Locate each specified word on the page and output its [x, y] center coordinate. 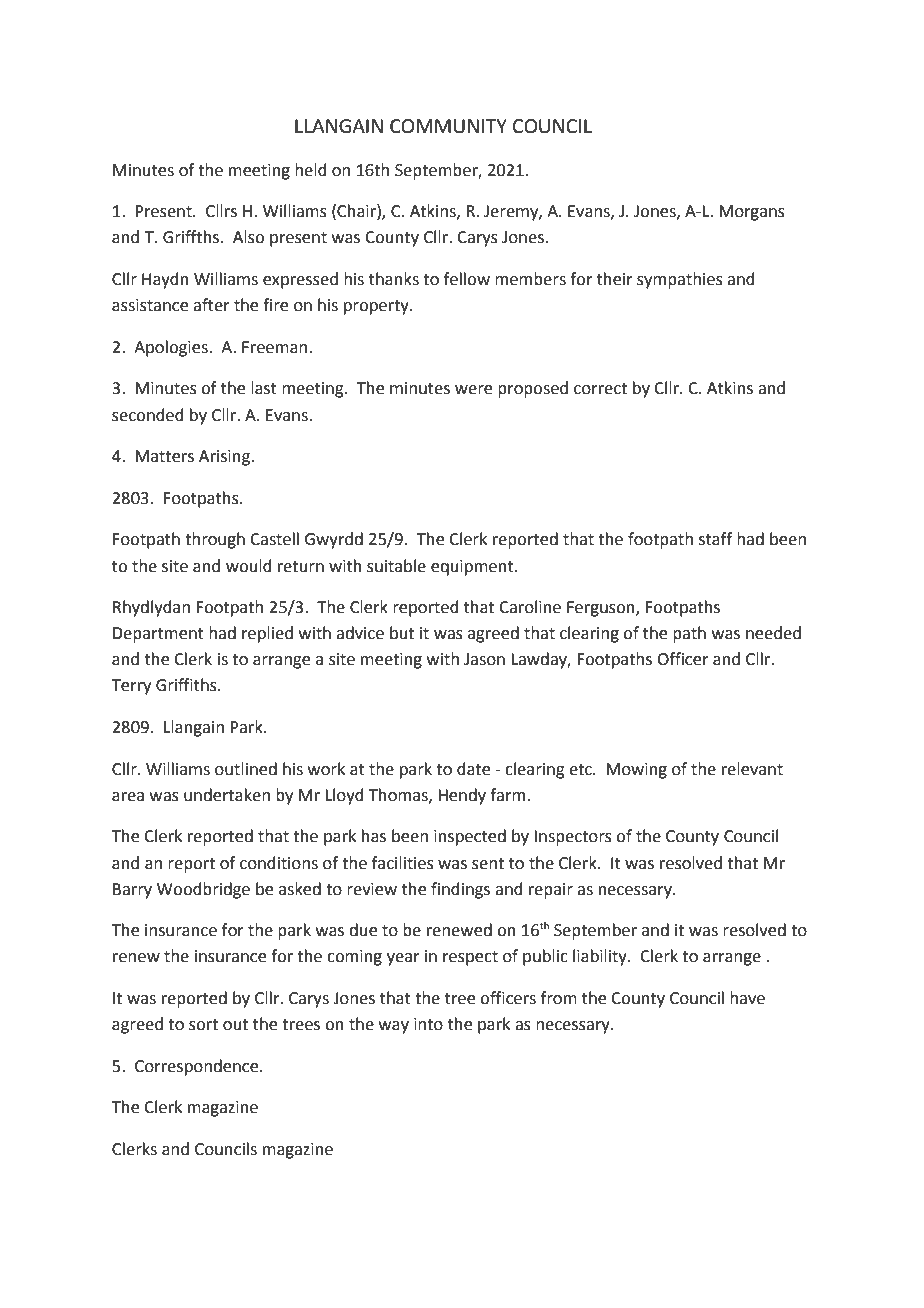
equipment [473, 568]
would [249, 566]
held [311, 170]
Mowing [636, 771]
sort [203, 1025]
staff [715, 539]
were [473, 390]
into [428, 1024]
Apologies [172, 348]
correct [600, 389]
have [747, 998]
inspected [470, 837]
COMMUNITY [448, 126]
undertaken [227, 795]
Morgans [752, 213]
